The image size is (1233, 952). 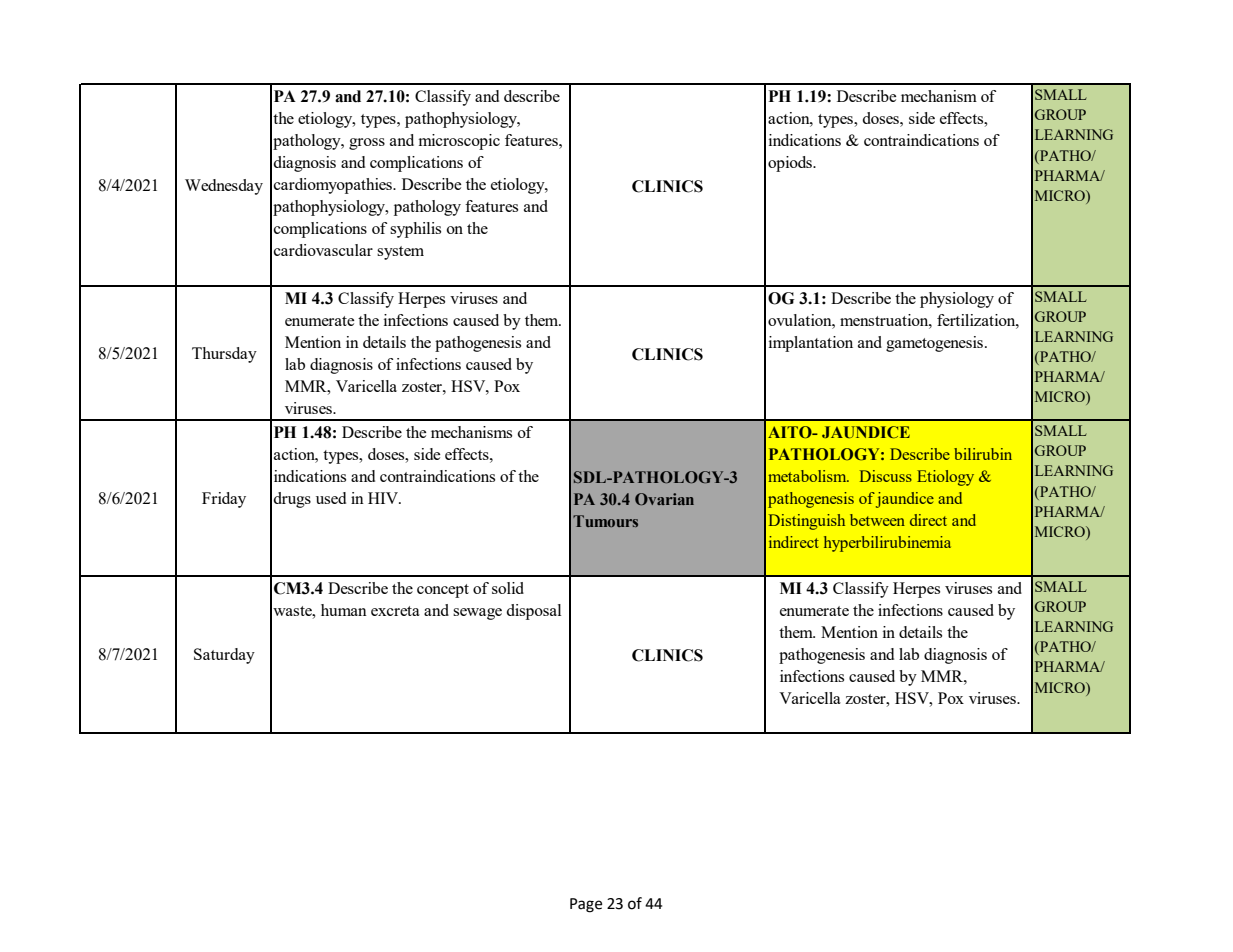 I want to click on Tumours, so click(x=605, y=521).
